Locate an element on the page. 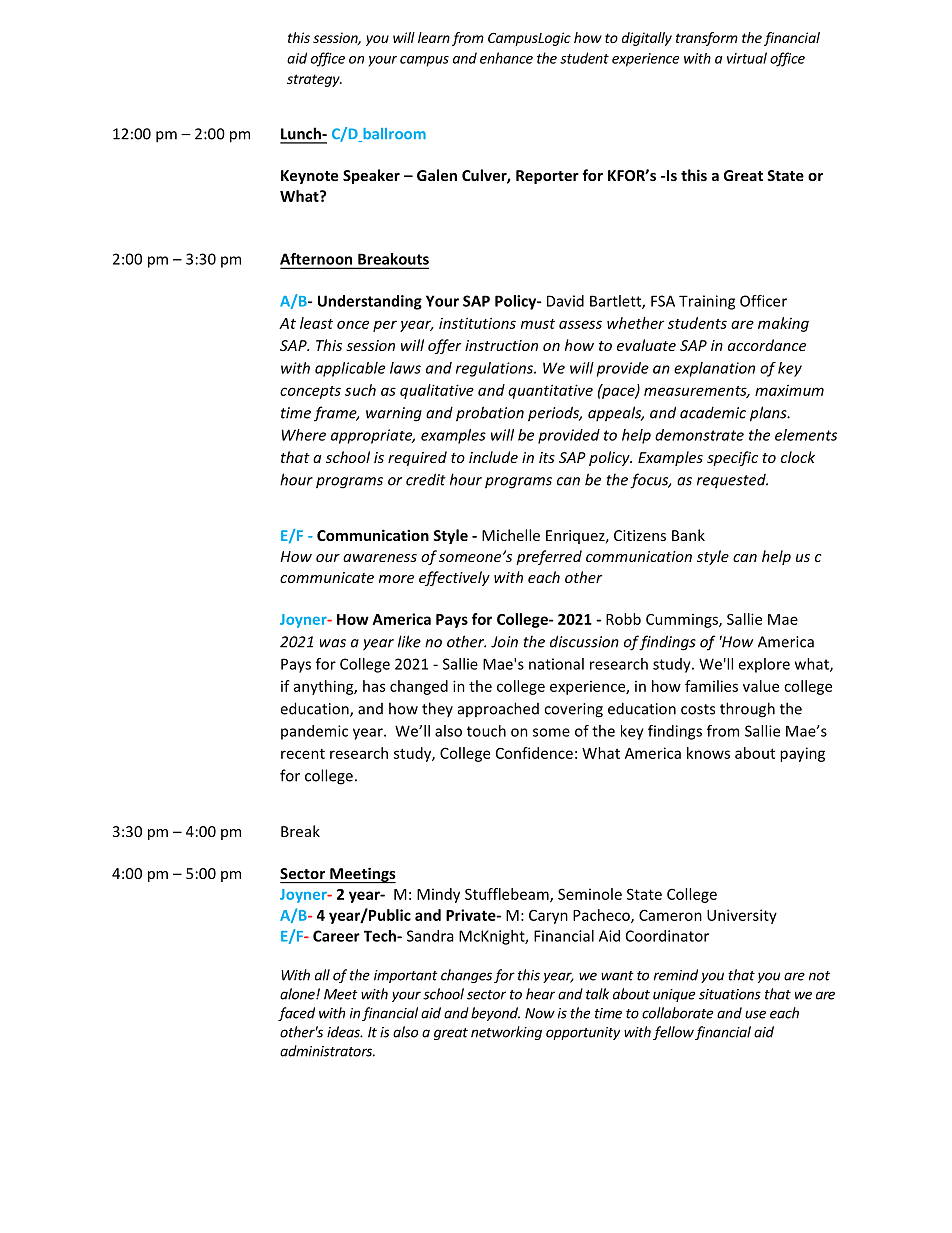  hear is located at coordinates (540, 994).
